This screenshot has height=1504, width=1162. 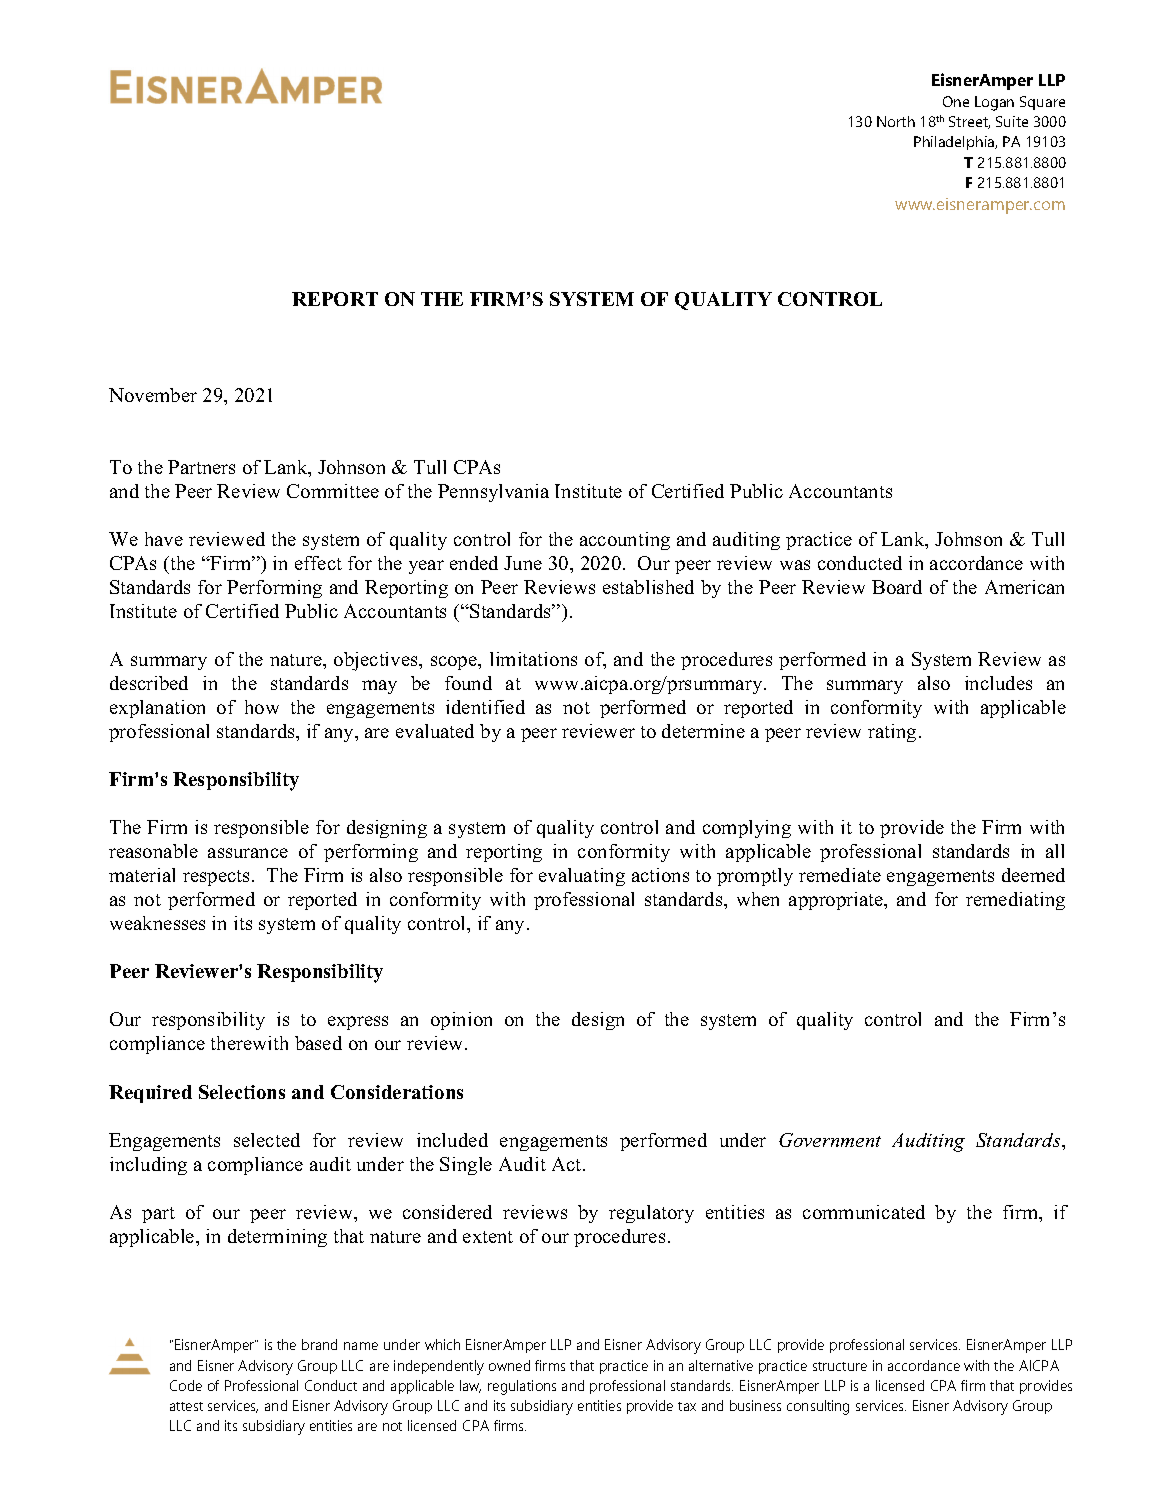 What do you see at coordinates (522, 1387) in the screenshot?
I see `regulations` at bounding box center [522, 1387].
